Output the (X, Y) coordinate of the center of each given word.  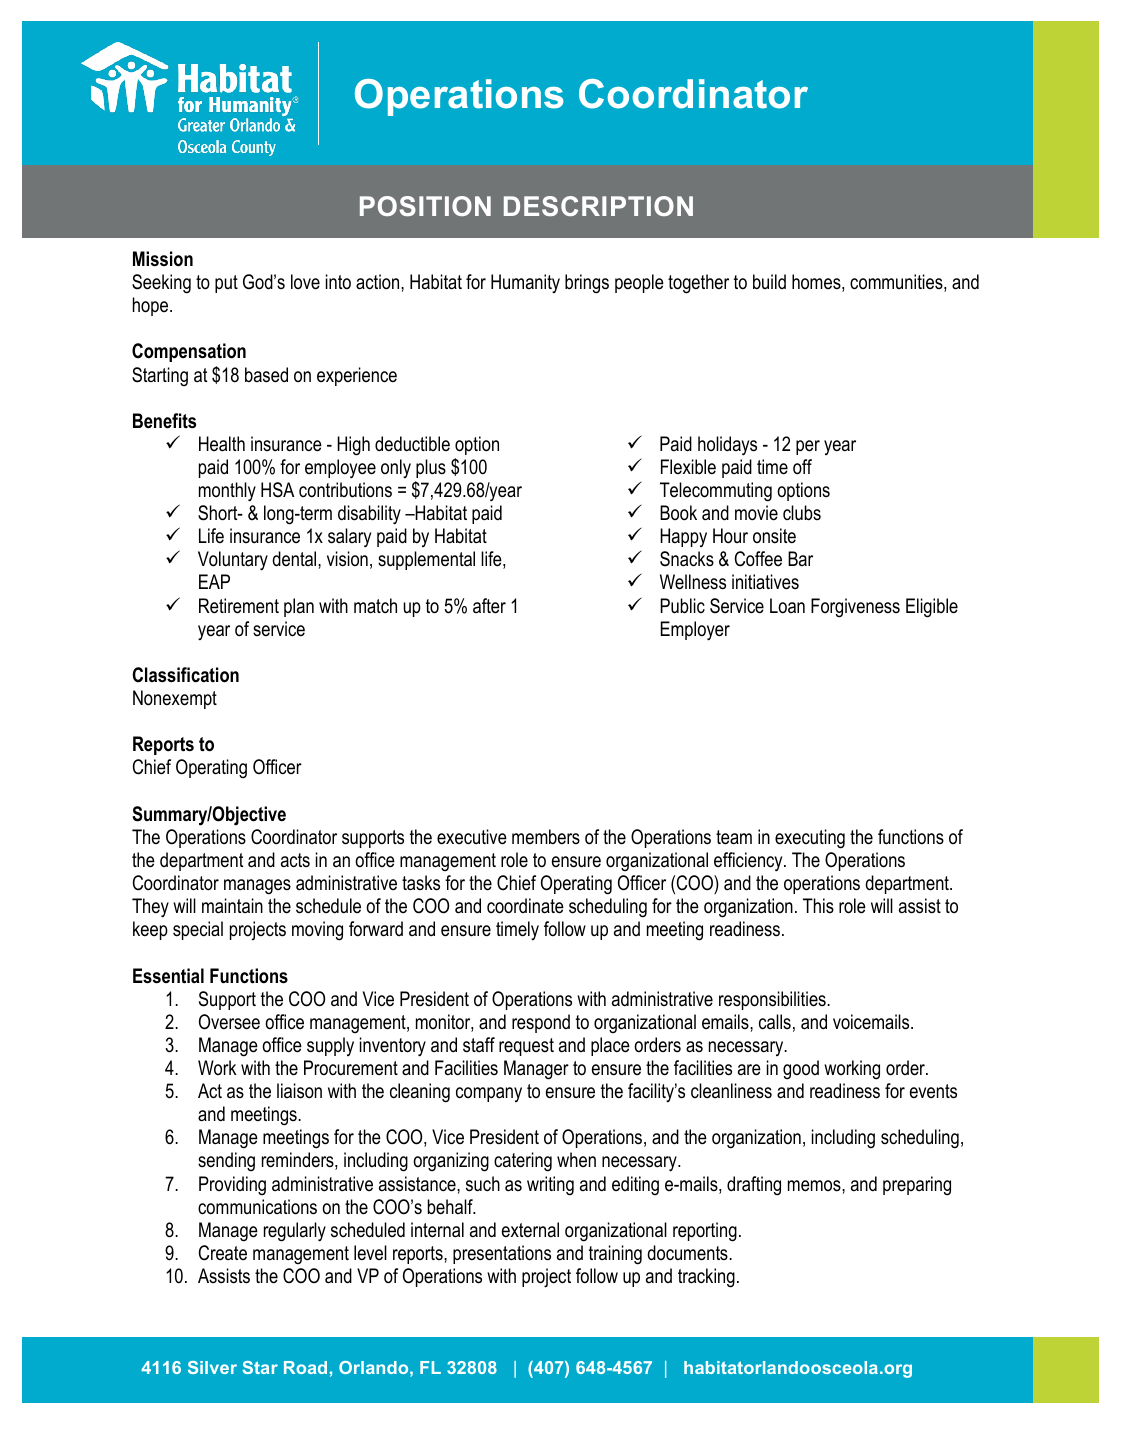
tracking (706, 1278)
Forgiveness (855, 608)
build (769, 281)
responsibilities (773, 1000)
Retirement (239, 606)
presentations (502, 1254)
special (198, 930)
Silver (212, 1367)
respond (541, 1023)
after (489, 606)
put (226, 284)
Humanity (525, 283)
